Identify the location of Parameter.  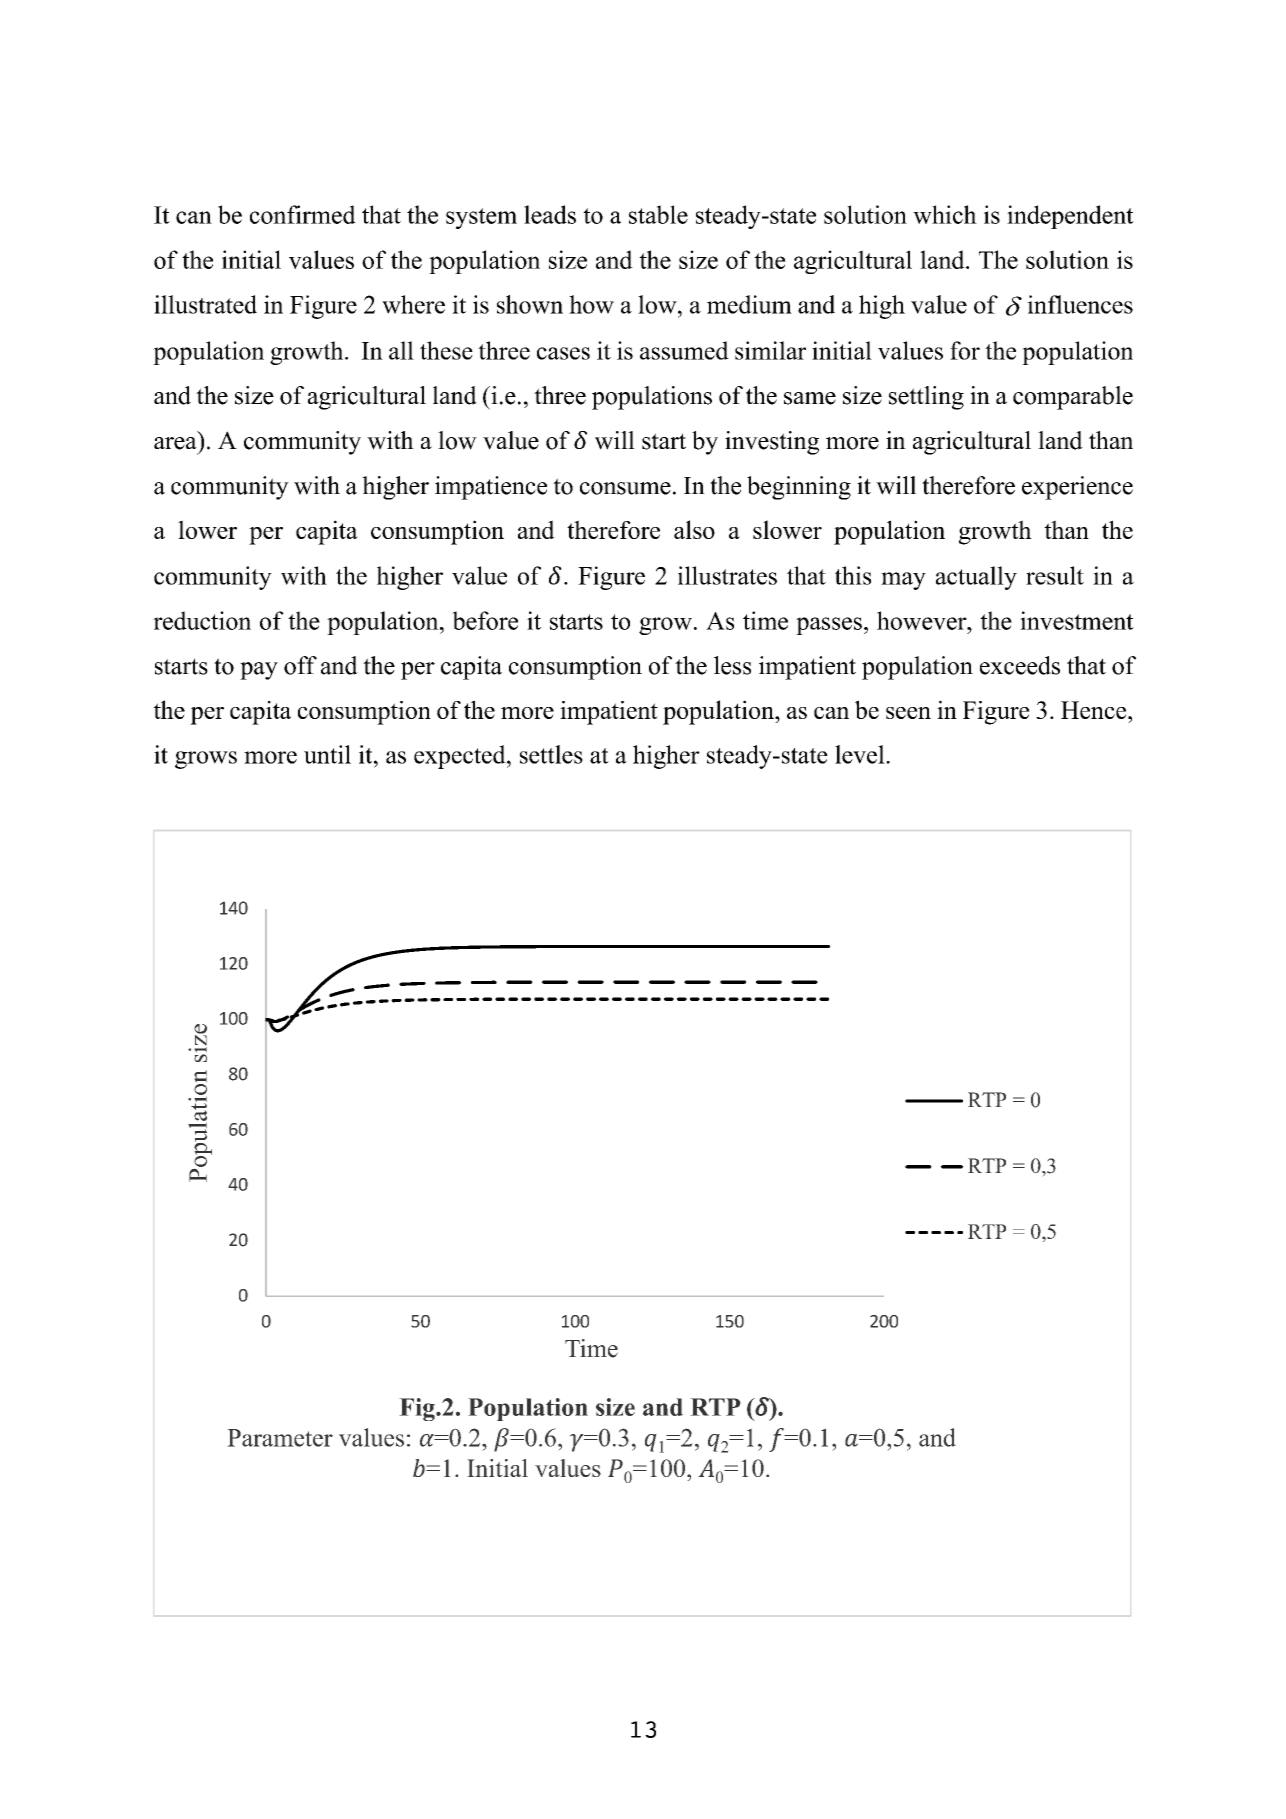
(280, 1438).
